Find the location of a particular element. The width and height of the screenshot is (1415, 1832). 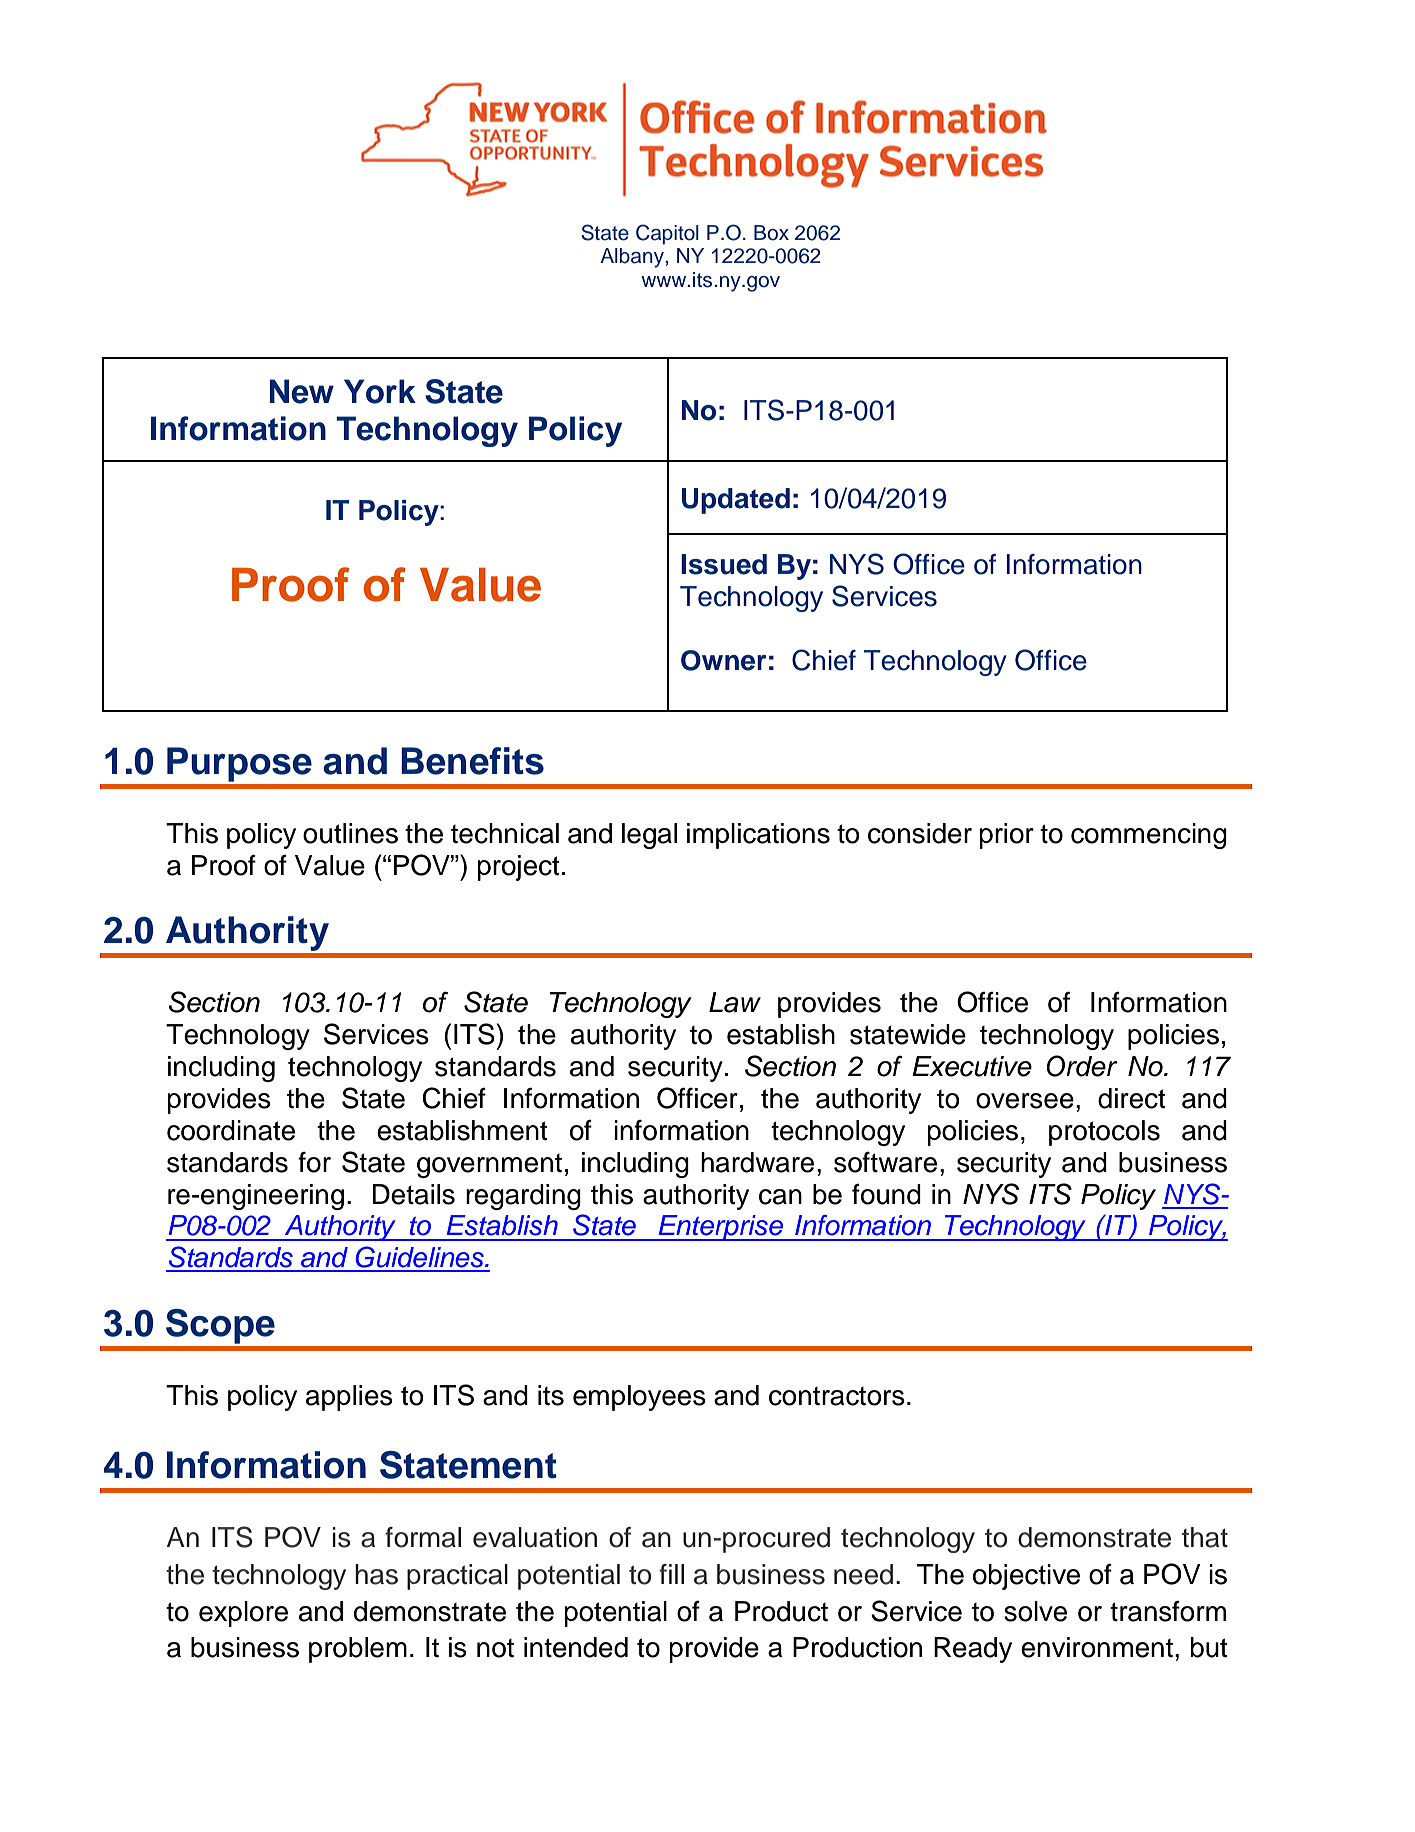

Benefits is located at coordinates (472, 761).
